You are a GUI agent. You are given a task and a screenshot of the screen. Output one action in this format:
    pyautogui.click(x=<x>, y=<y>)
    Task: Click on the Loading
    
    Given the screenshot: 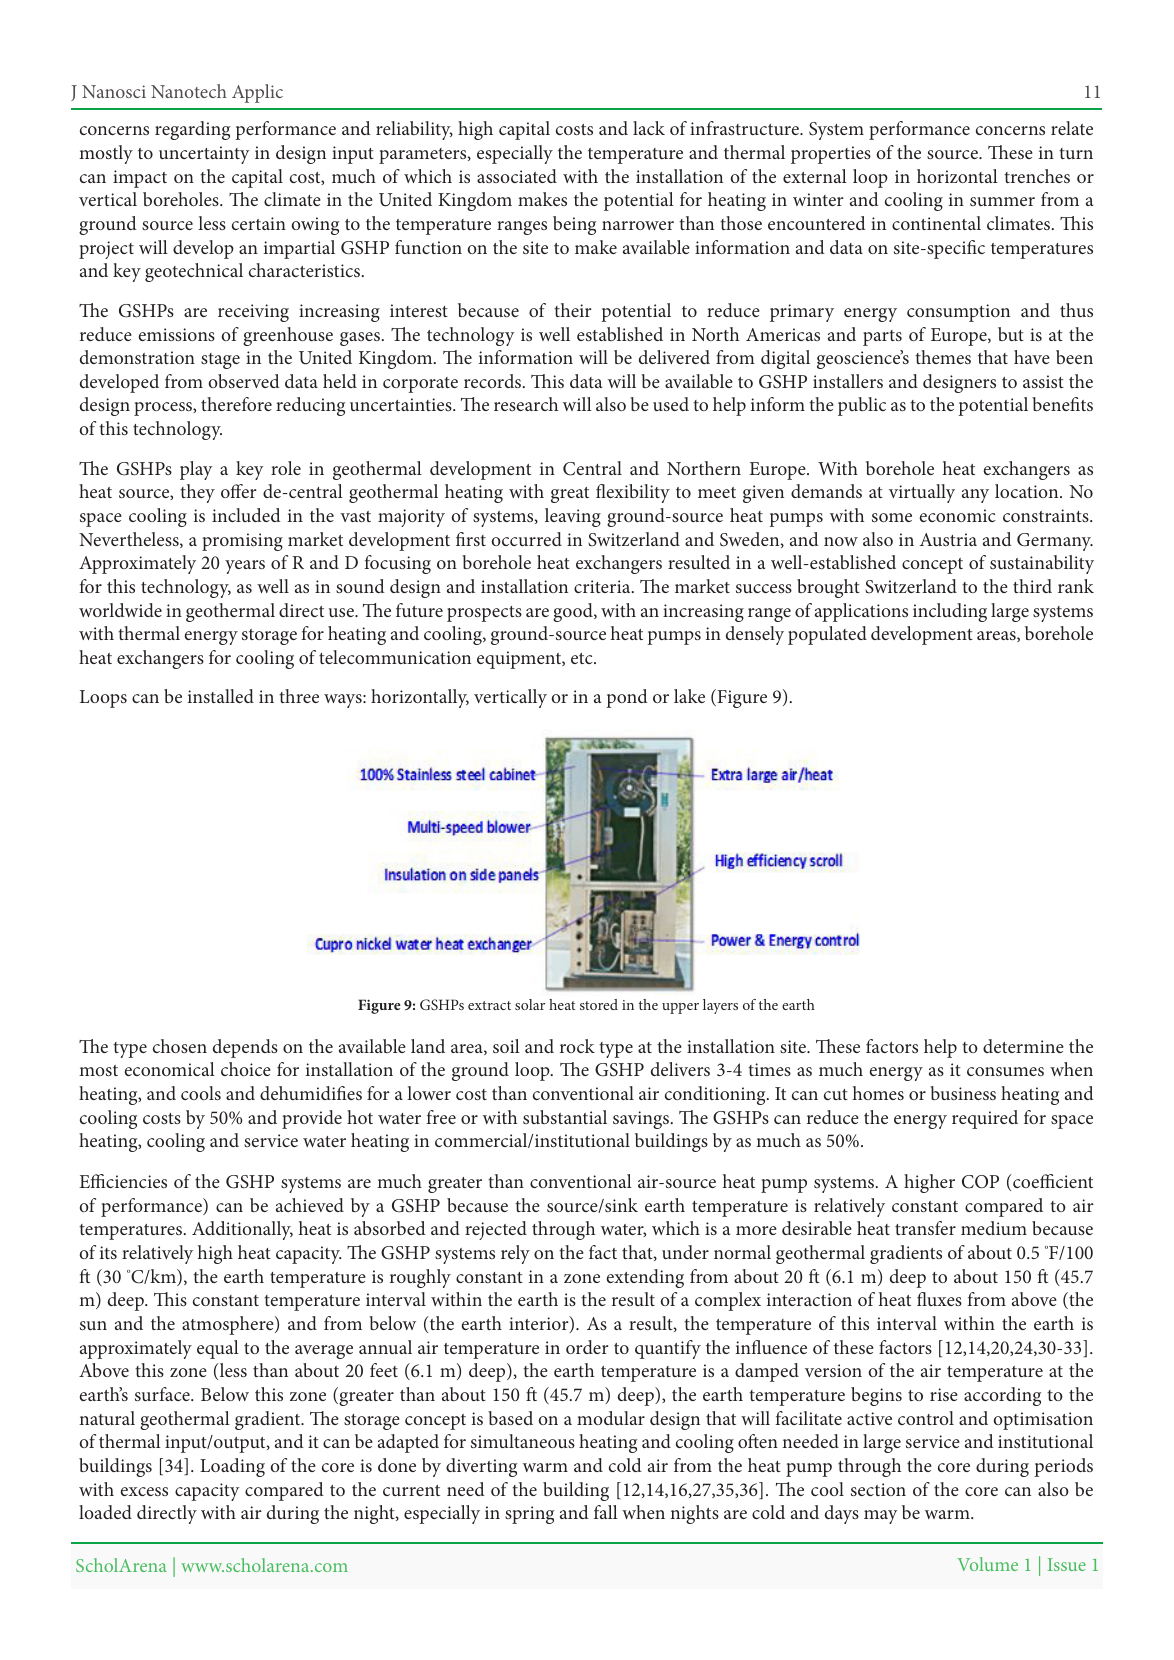 What is the action you would take?
    pyautogui.click(x=232, y=1467)
